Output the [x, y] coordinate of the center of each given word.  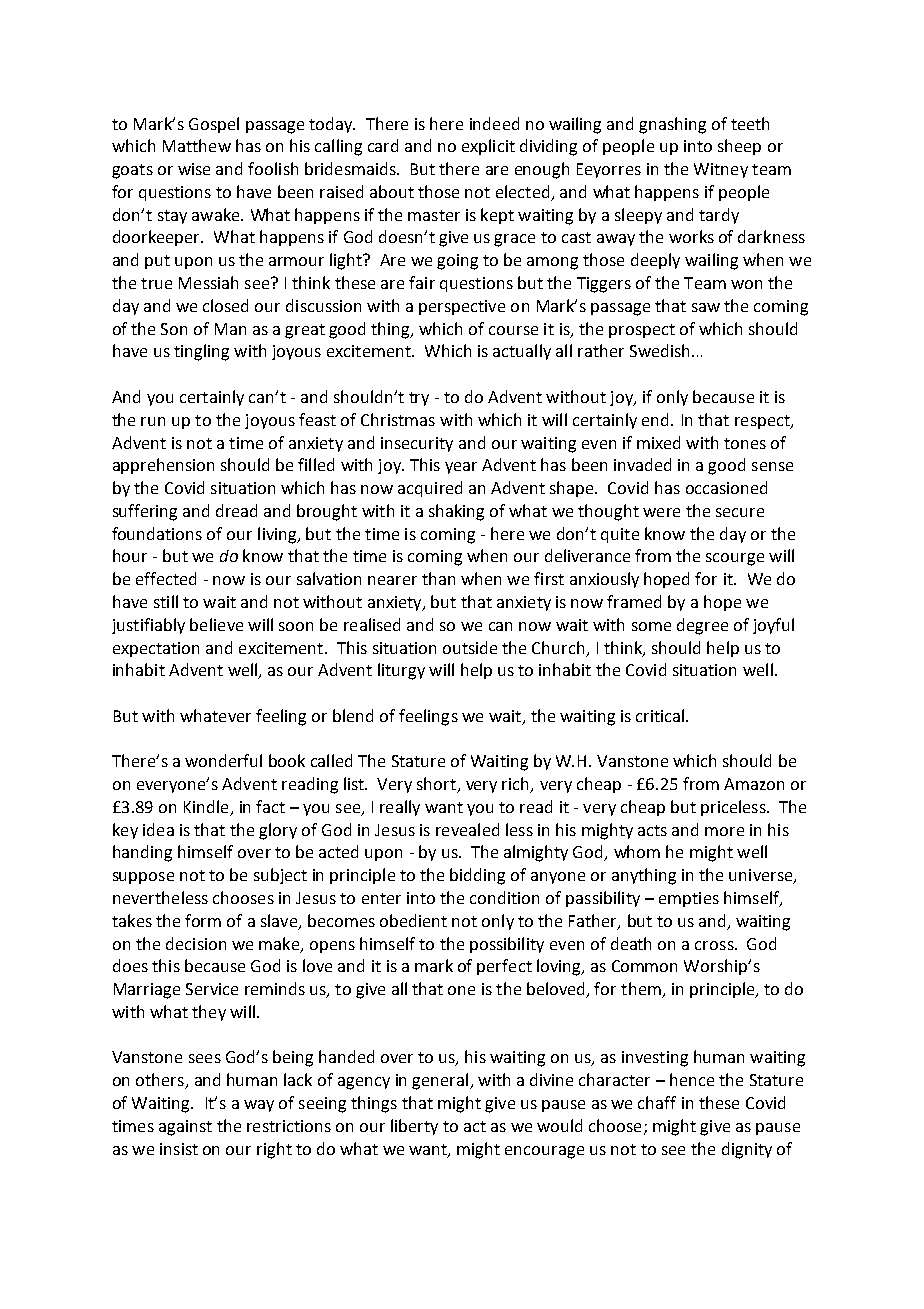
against [185, 1128]
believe [216, 624]
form [203, 920]
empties [689, 899]
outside [470, 647]
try [419, 399]
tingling [201, 352]
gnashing [672, 125]
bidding [477, 876]
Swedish [659, 350]
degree [702, 626]
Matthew [197, 145]
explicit [488, 147]
